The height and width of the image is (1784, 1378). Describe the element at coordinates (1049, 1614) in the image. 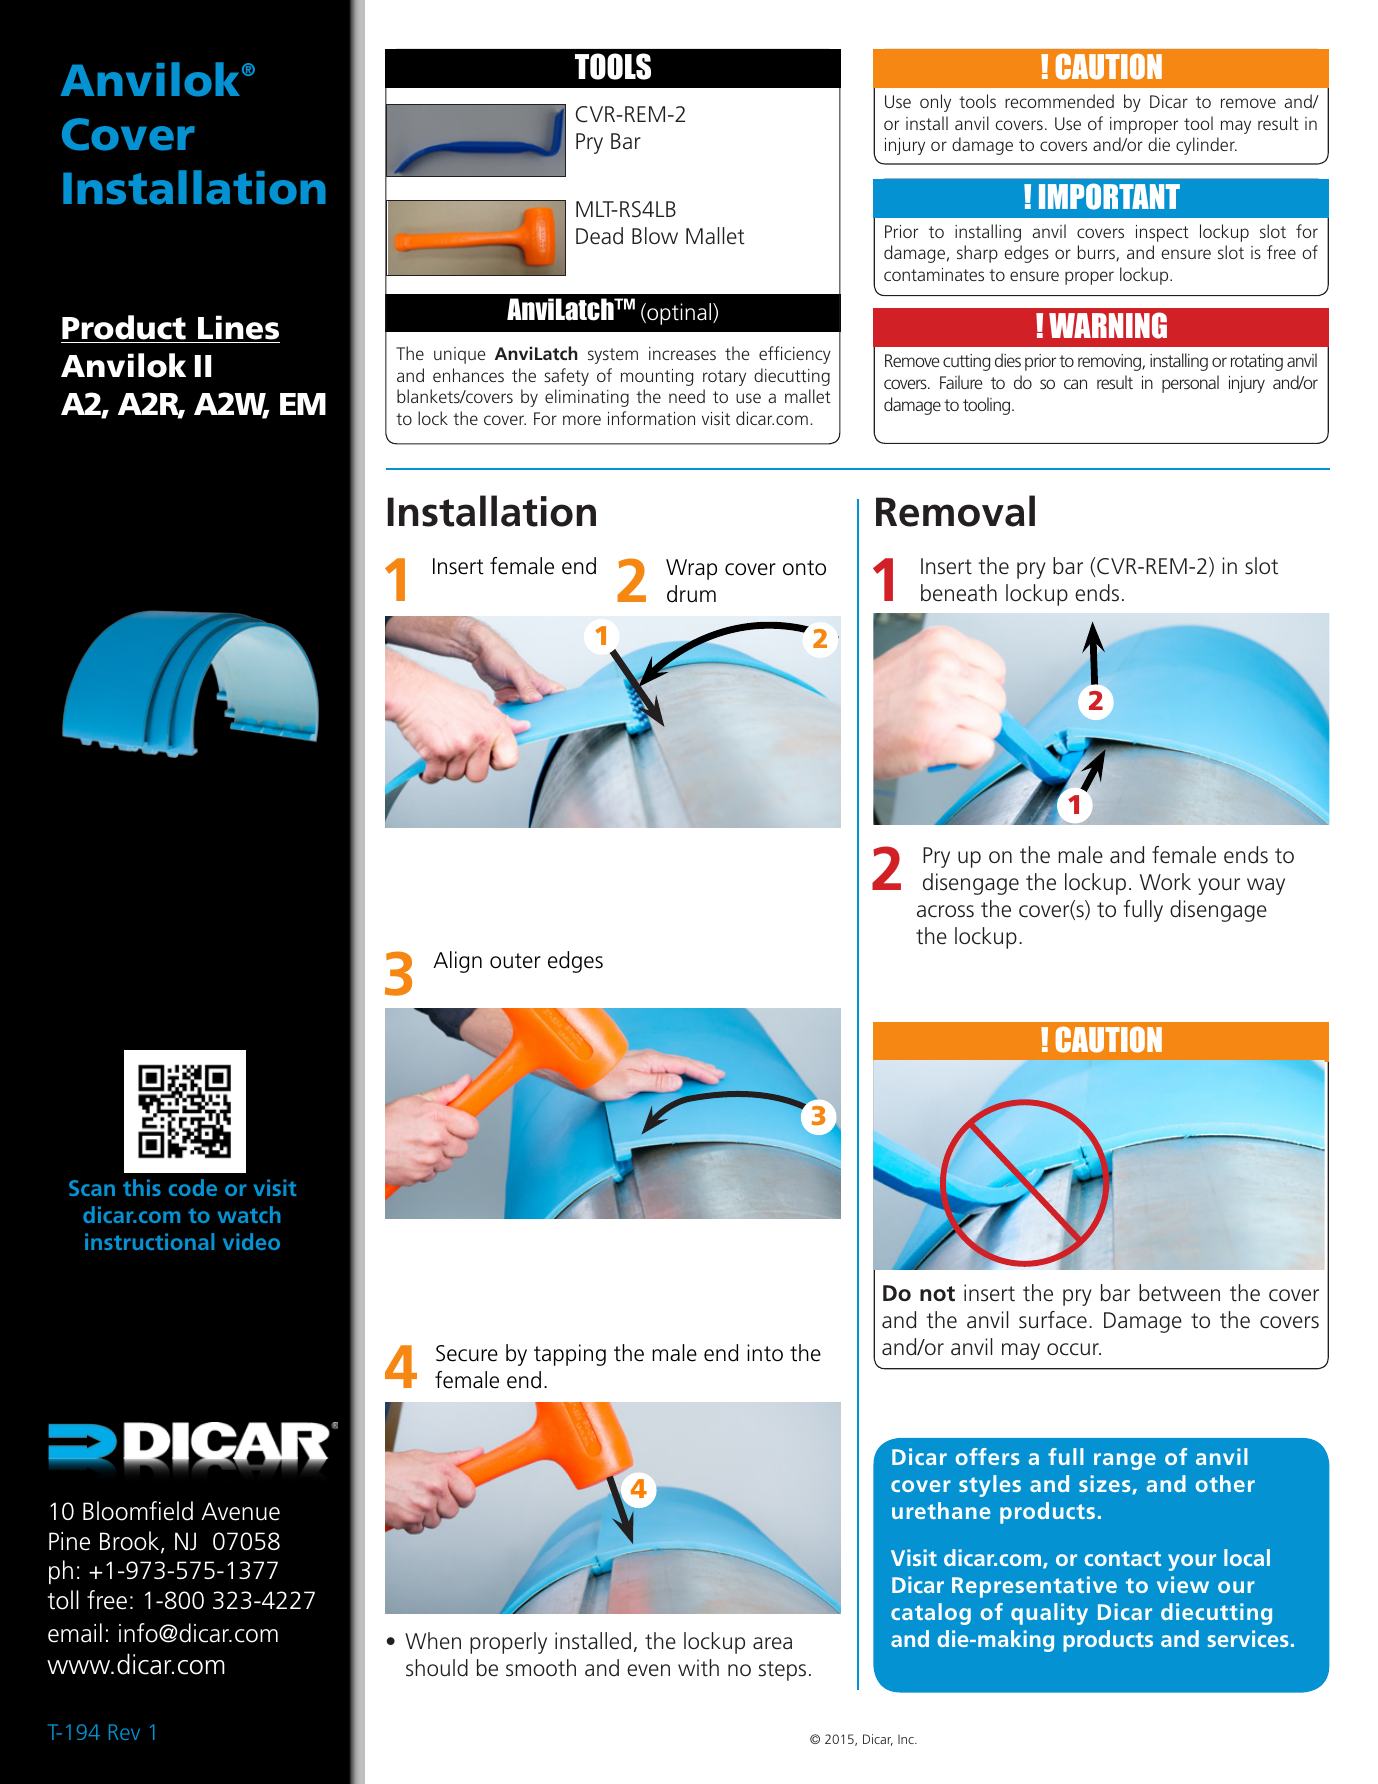

I see `quality` at that location.
